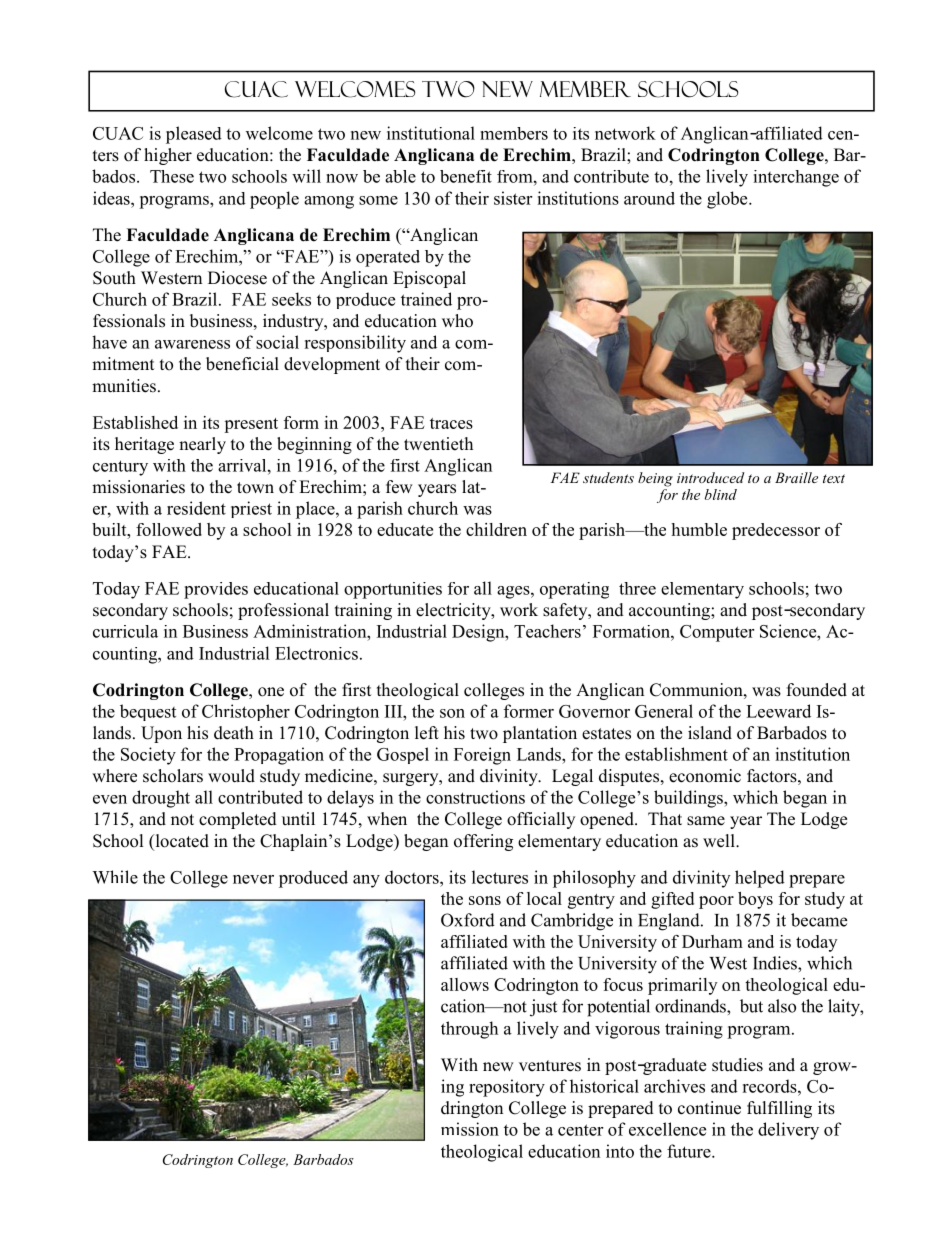 The height and width of the page is (1233, 952). Describe the element at coordinates (796, 178) in the page. I see `interchange` at that location.
